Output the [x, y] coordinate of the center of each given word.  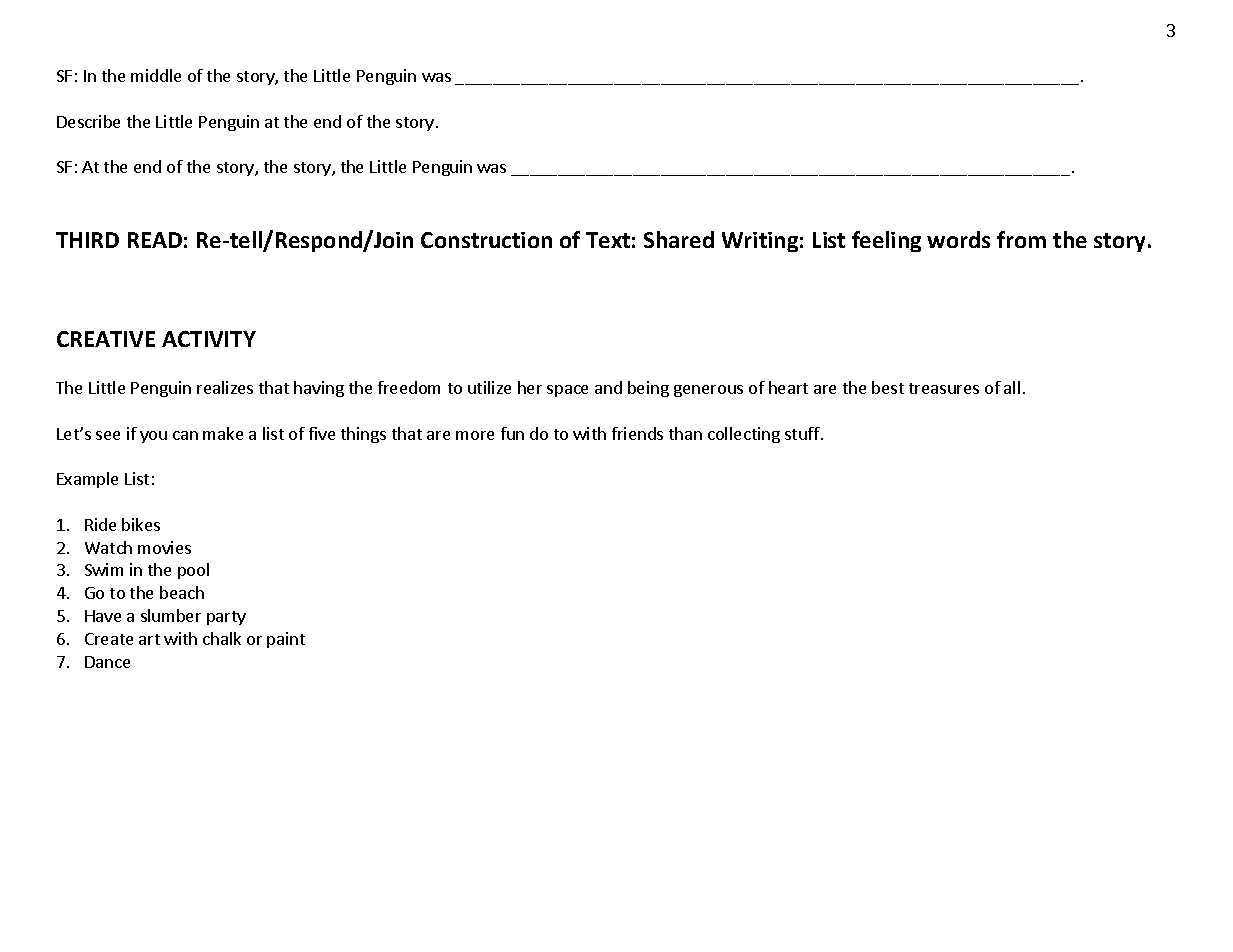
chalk [222, 638]
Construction [486, 240]
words [958, 239]
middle [156, 75]
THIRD [87, 240]
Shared [679, 239]
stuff [803, 433]
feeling [886, 241]
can [185, 435]
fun [512, 433]
